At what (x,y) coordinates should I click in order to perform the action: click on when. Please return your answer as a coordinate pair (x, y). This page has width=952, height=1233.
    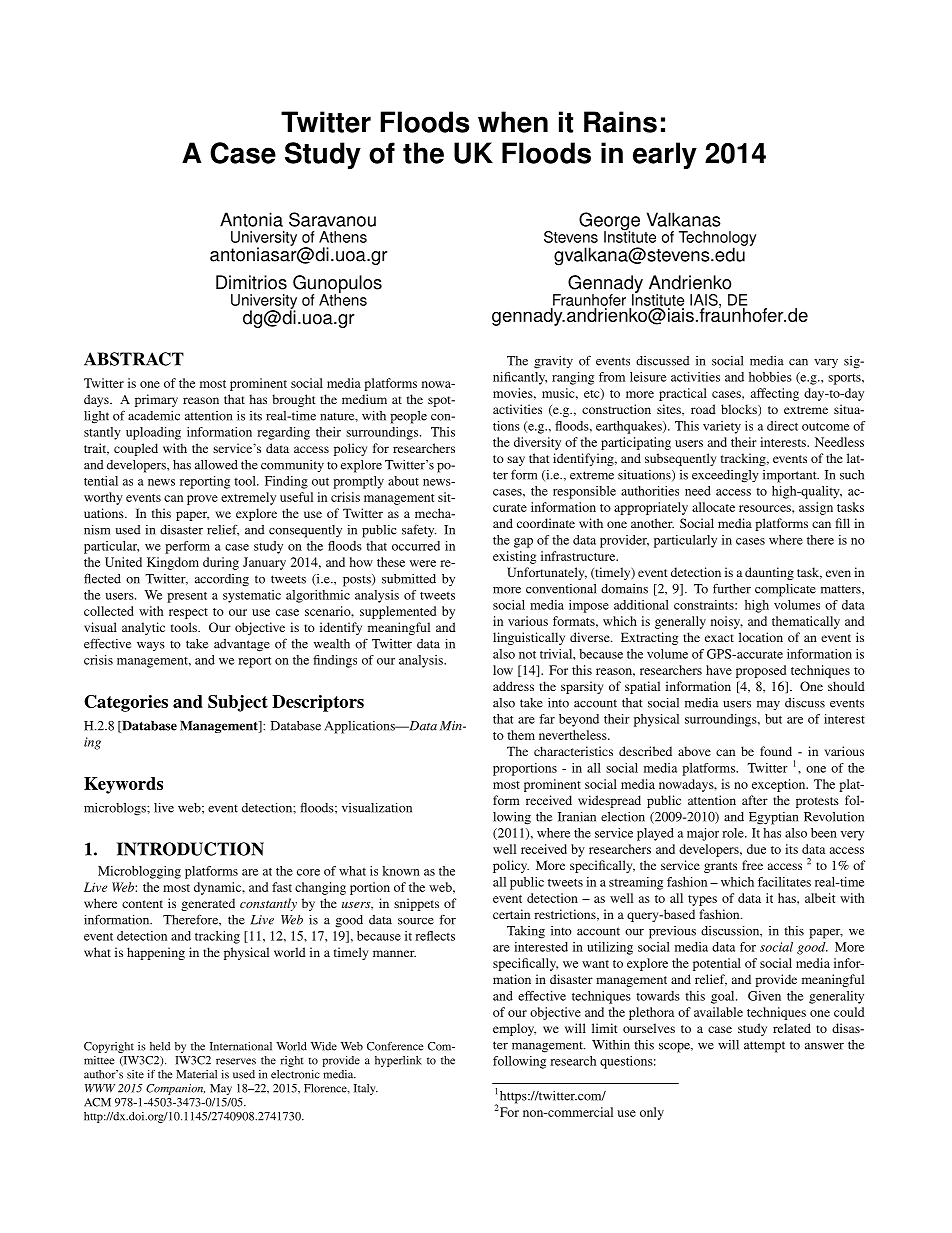
    Looking at the image, I should click on (513, 122).
